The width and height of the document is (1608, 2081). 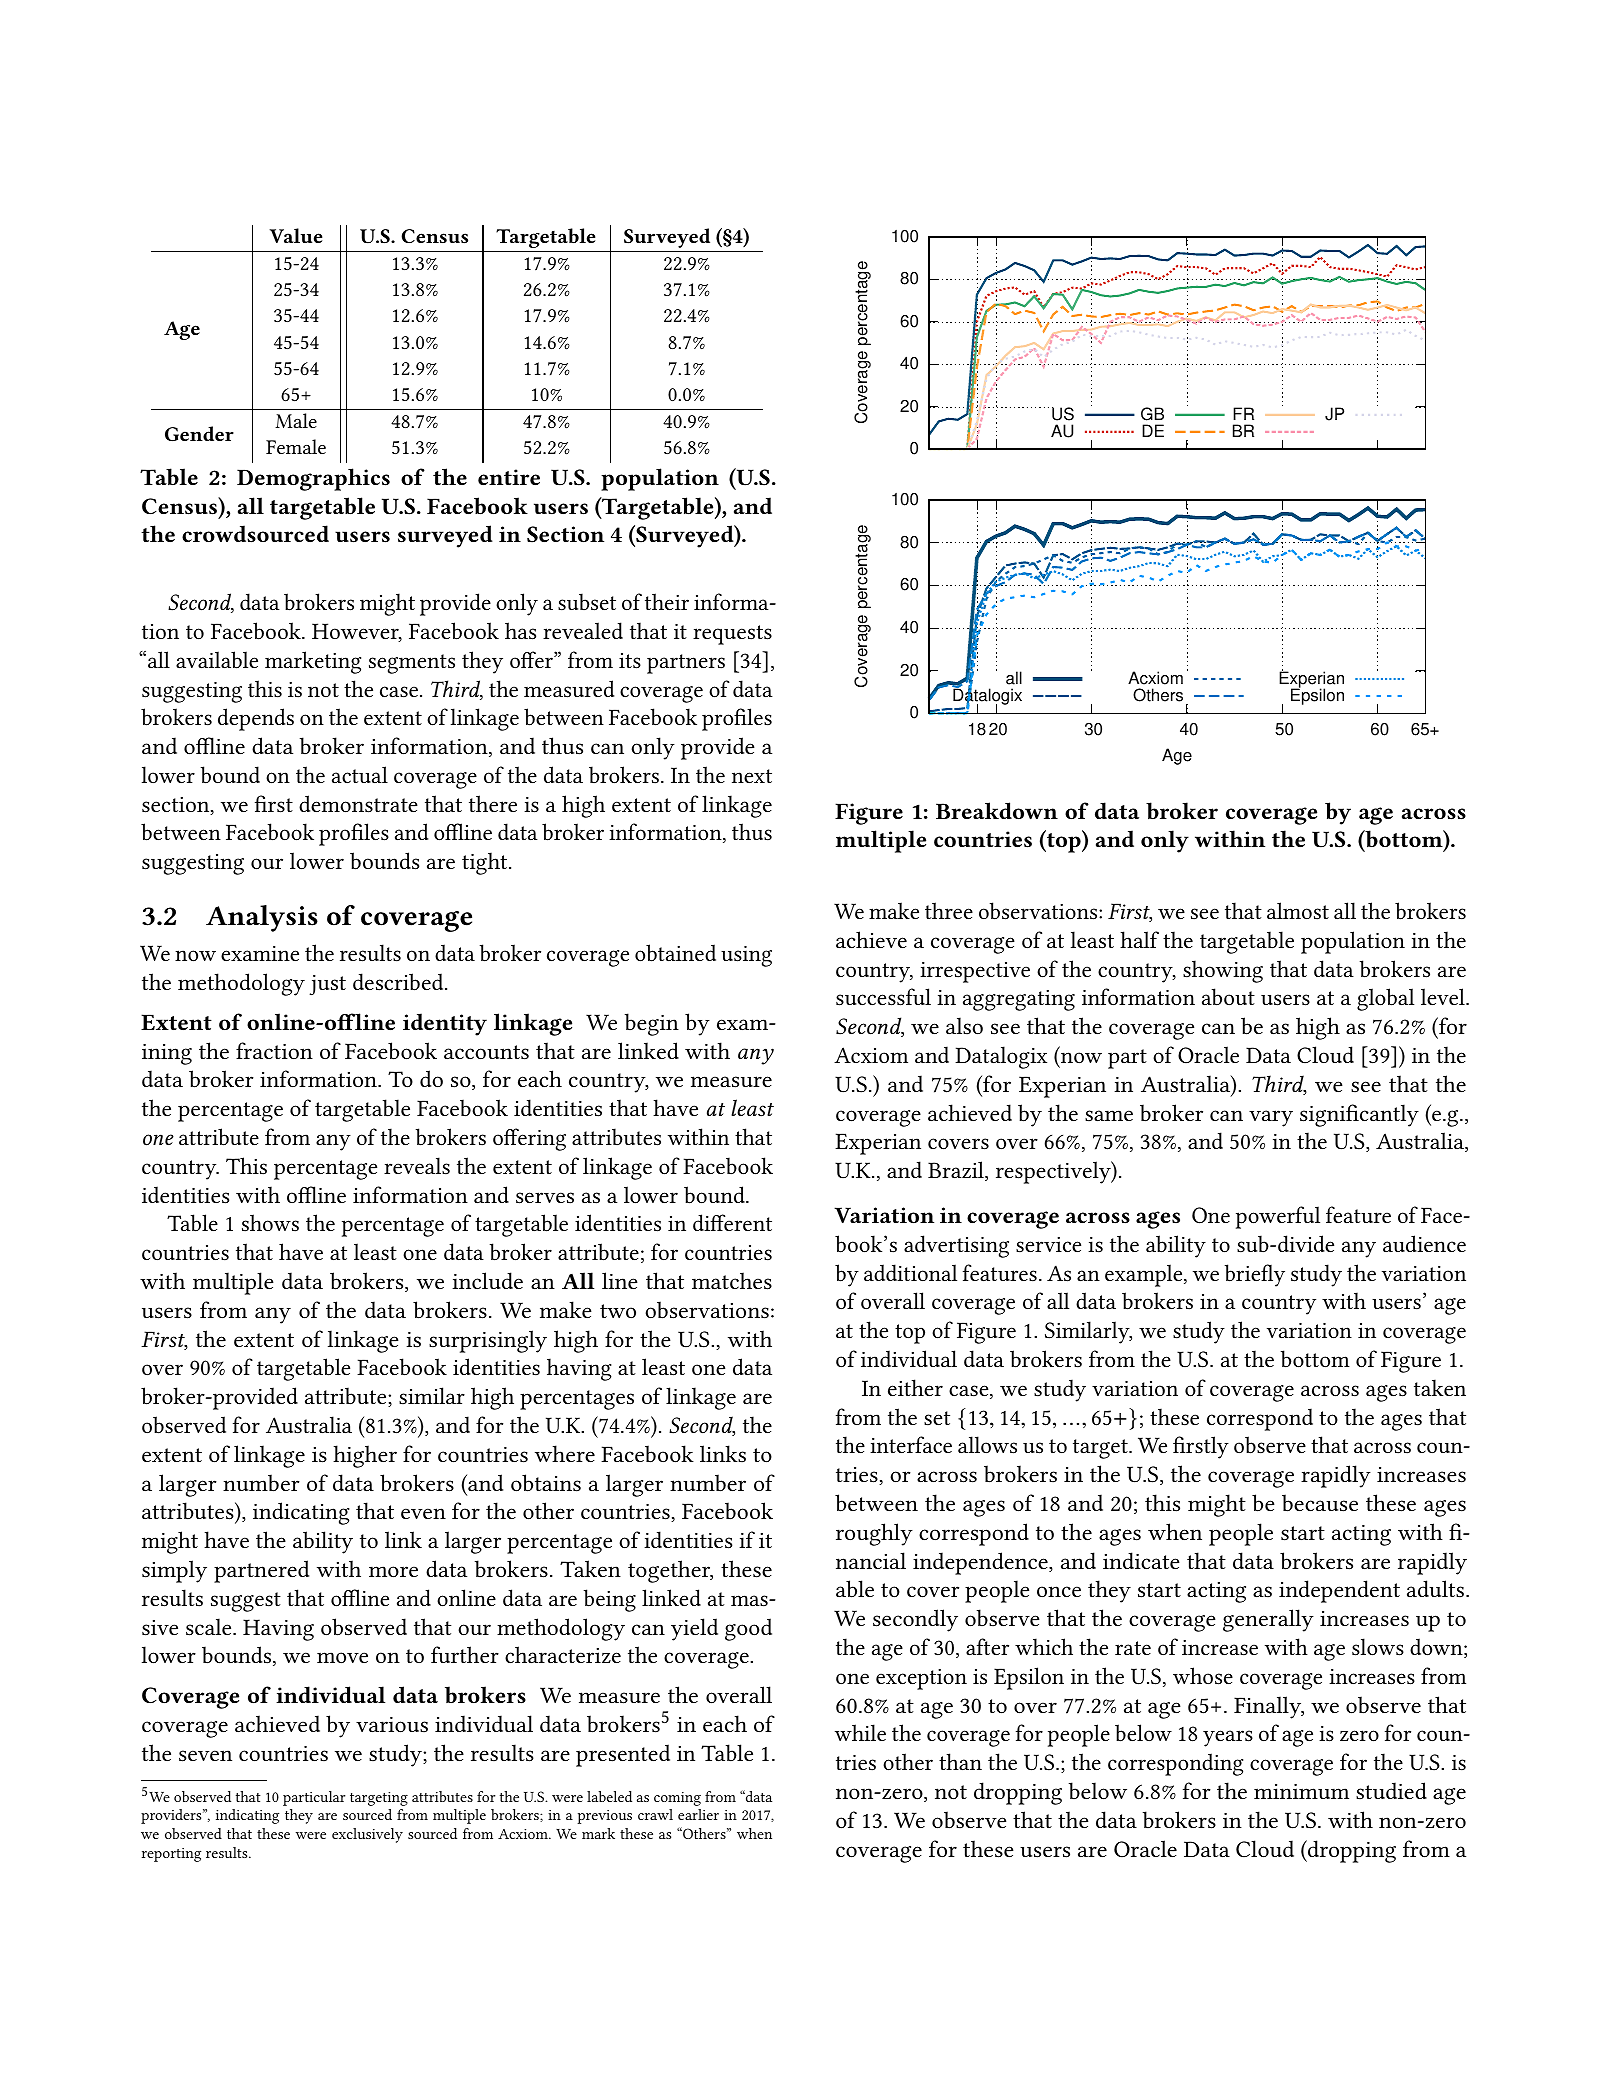 What do you see at coordinates (1255, 1275) in the document?
I see `briefly` at bounding box center [1255, 1275].
